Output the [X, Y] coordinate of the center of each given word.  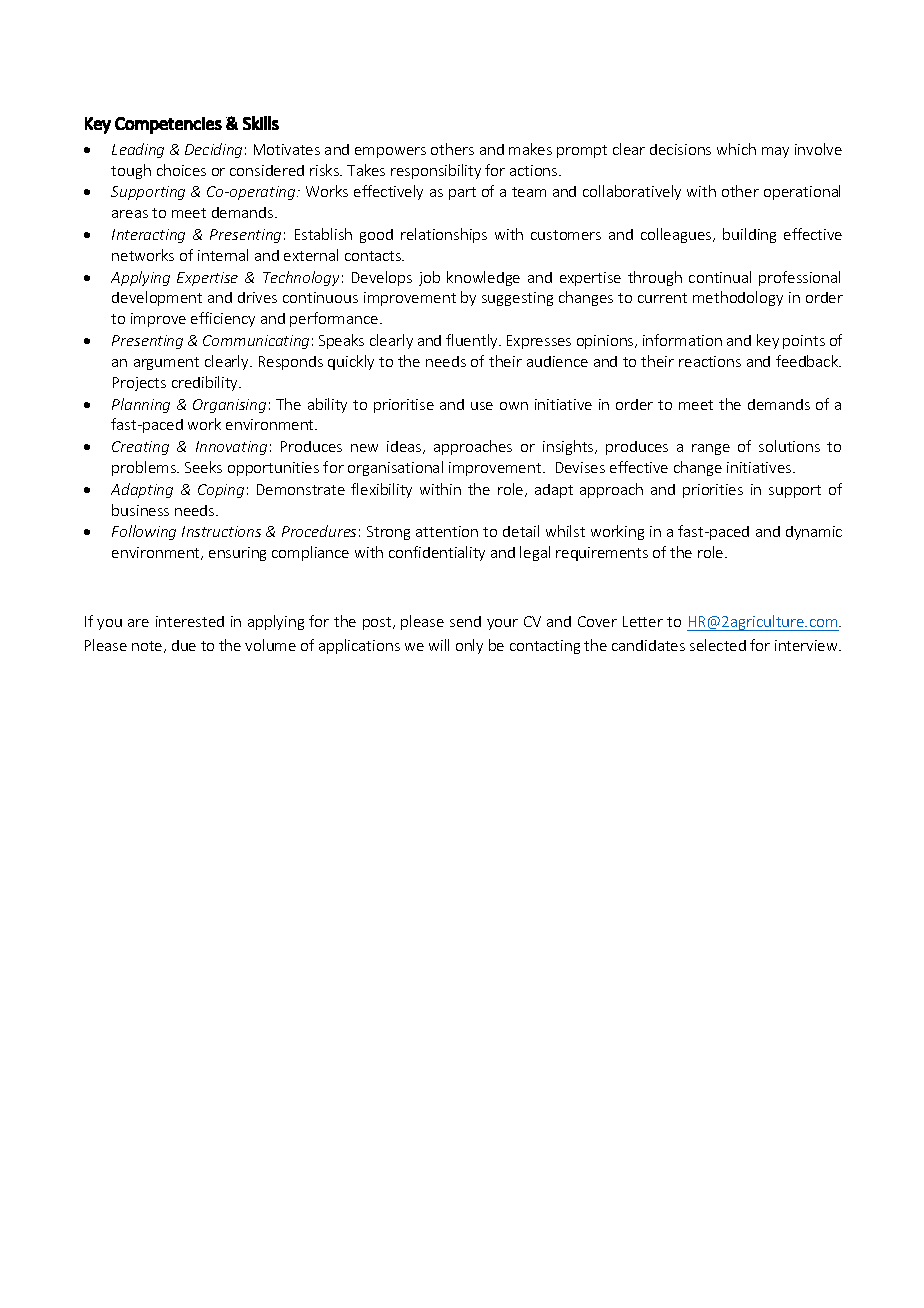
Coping [221, 491]
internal [223, 255]
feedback [808, 361]
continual [720, 277]
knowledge [483, 278]
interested [190, 621]
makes [530, 149]
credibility [206, 383]
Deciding [213, 150]
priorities [713, 491]
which [736, 149]
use [482, 406]
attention [447, 531]
